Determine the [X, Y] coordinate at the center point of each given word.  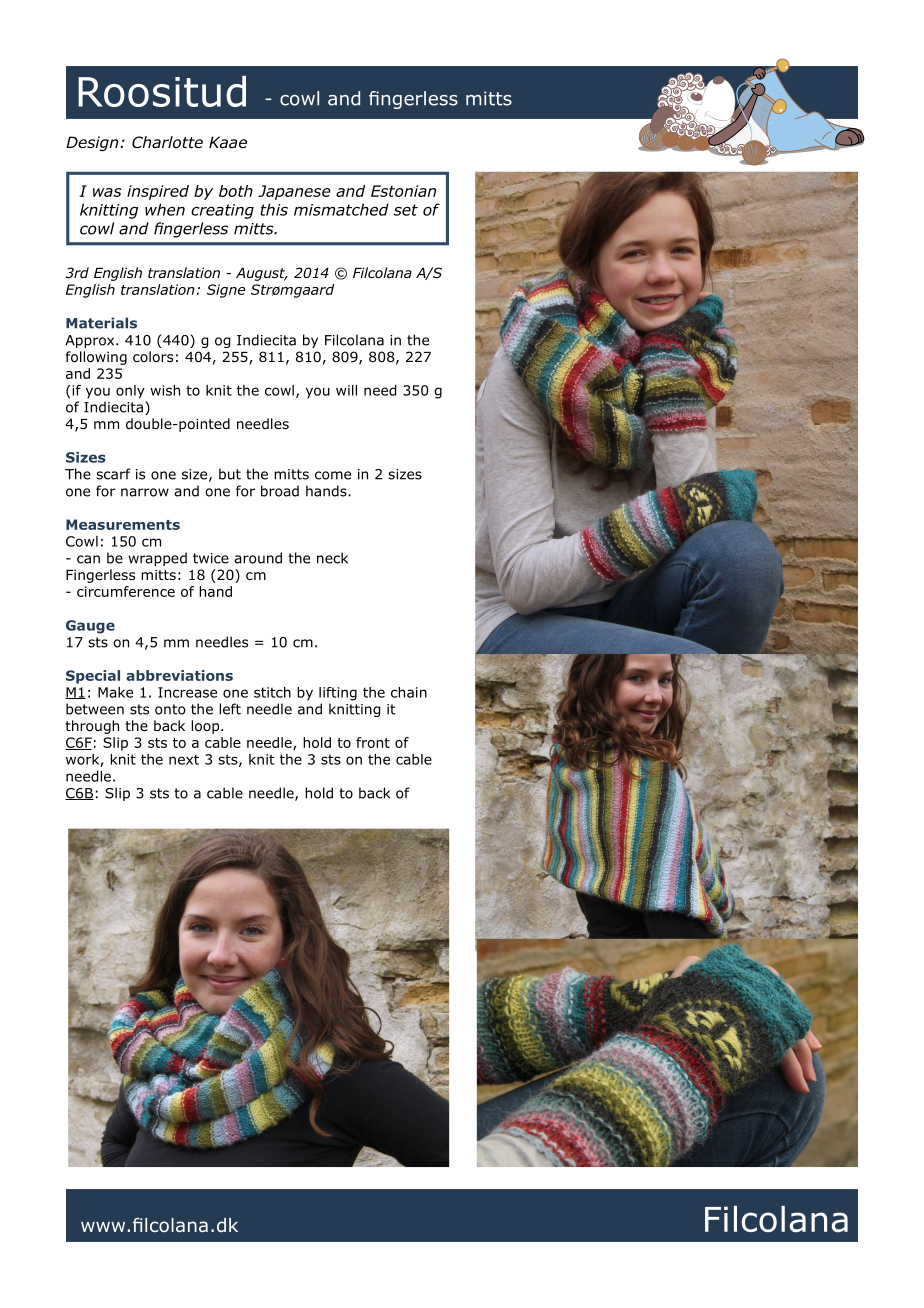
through [92, 727]
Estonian [403, 191]
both [236, 191]
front [373, 742]
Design [93, 143]
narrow [145, 492]
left [230, 709]
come [333, 475]
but [230, 474]
